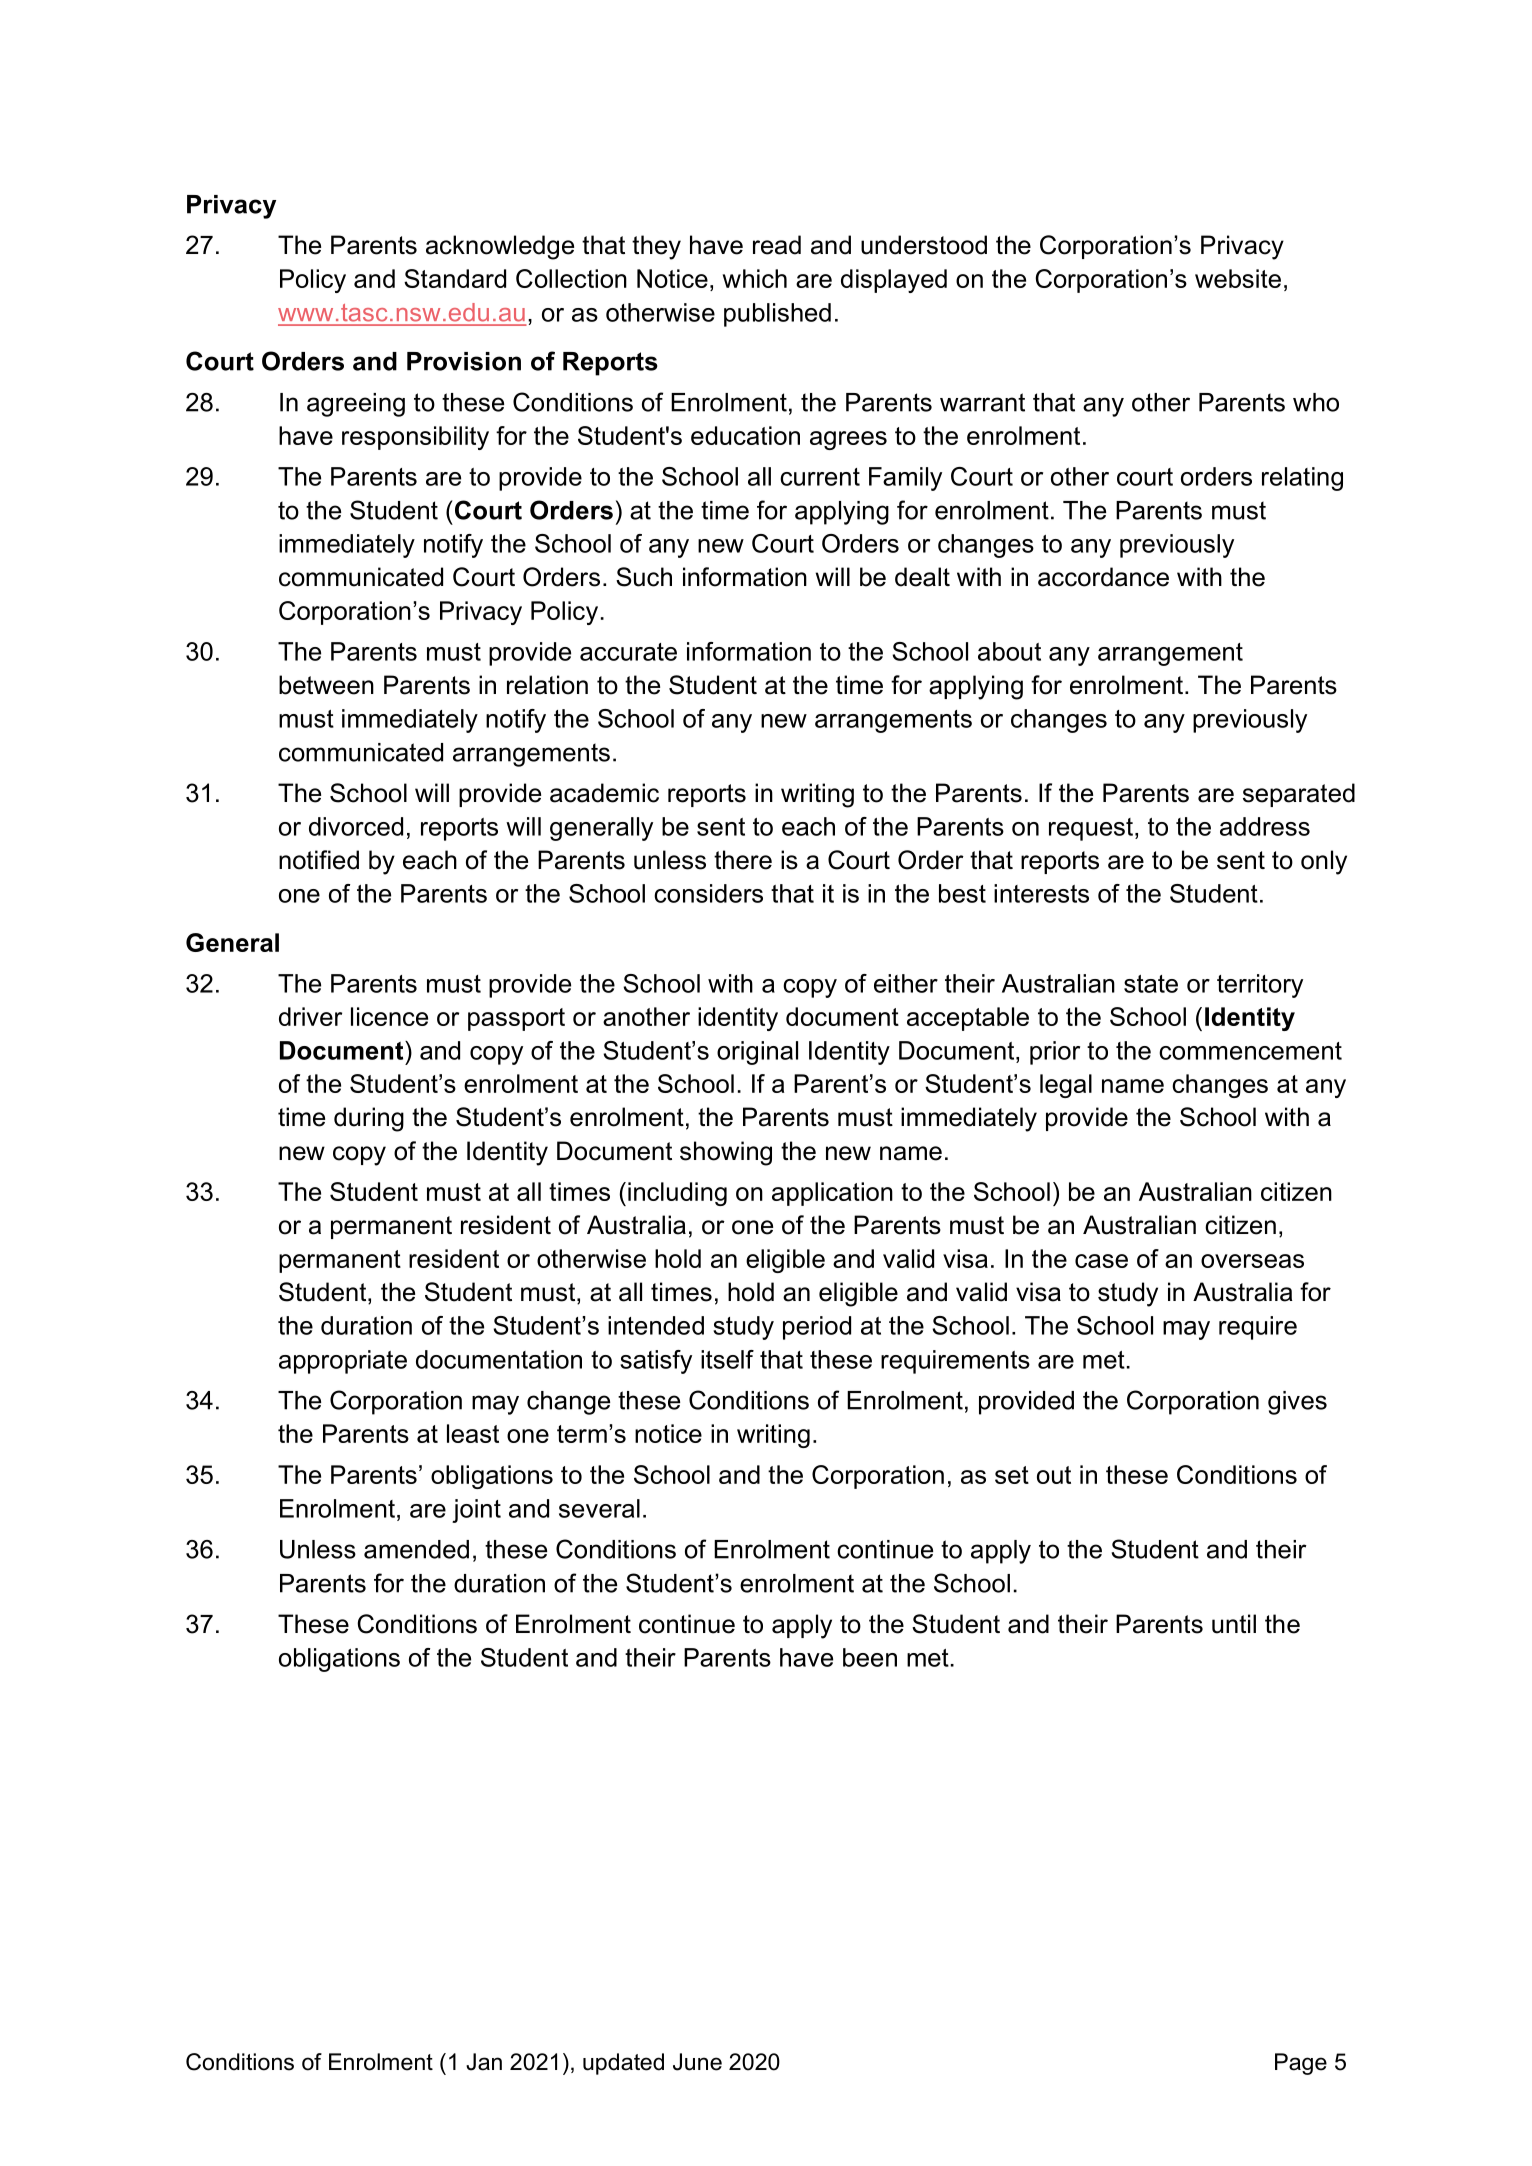  What do you see at coordinates (777, 315) in the document?
I see `published` at bounding box center [777, 315].
